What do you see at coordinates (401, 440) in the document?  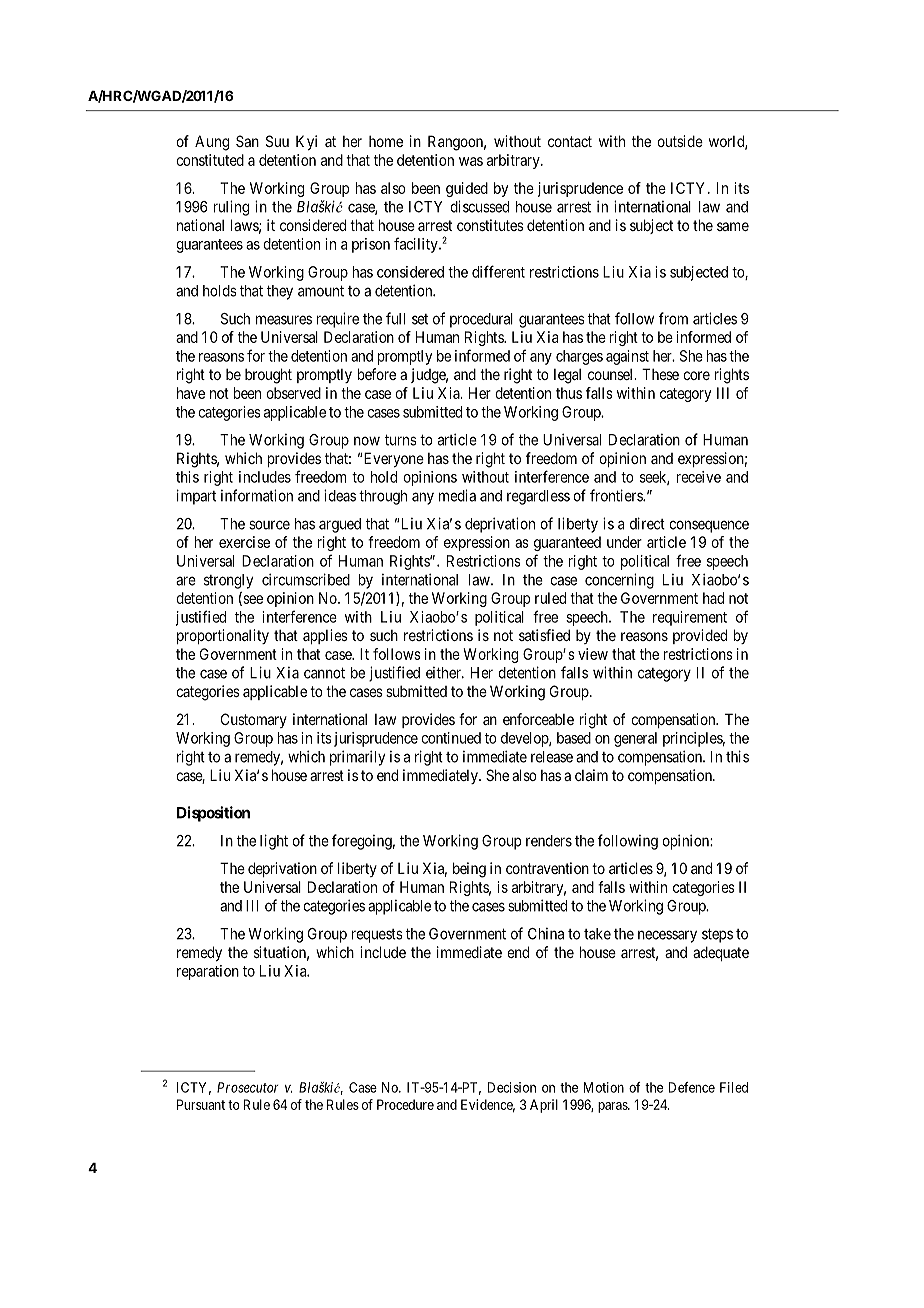 I see `turns` at bounding box center [401, 440].
